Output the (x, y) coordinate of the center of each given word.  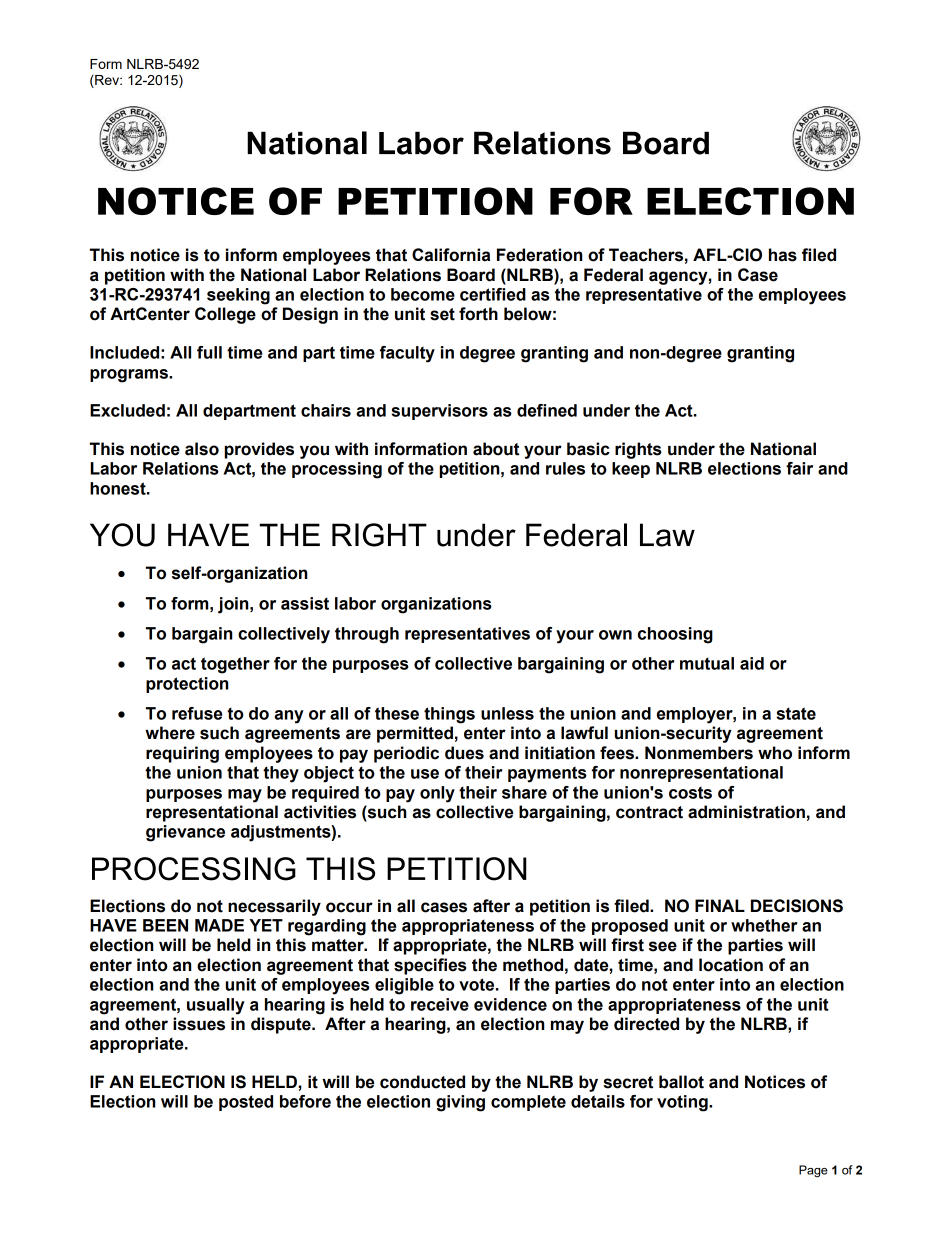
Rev (107, 81)
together (235, 665)
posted (246, 1103)
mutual (707, 663)
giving (460, 1103)
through (367, 635)
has (783, 255)
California (451, 255)
